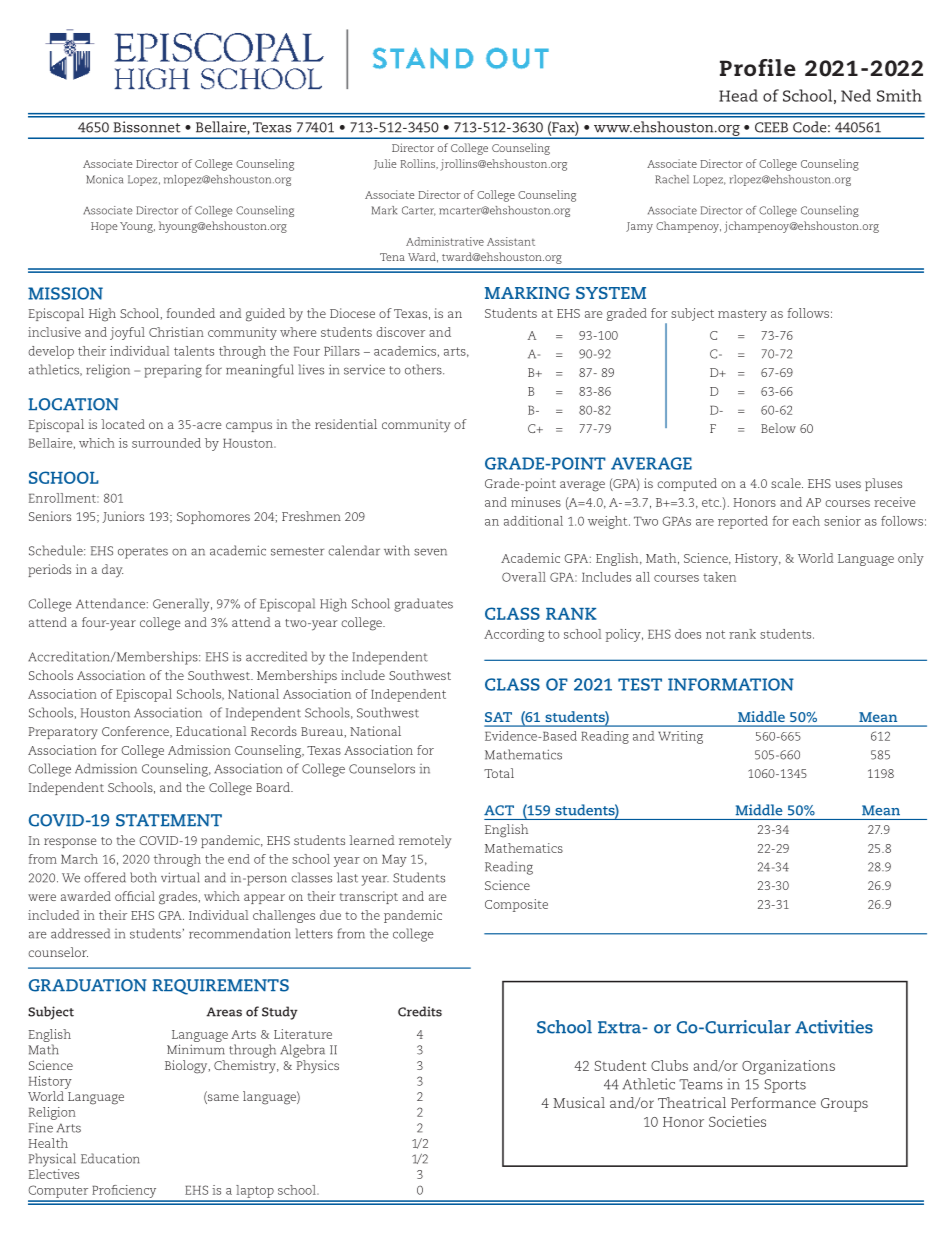 This page has height=1233, width=952. Describe the element at coordinates (579, 1102) in the page. I see `Musical` at that location.
